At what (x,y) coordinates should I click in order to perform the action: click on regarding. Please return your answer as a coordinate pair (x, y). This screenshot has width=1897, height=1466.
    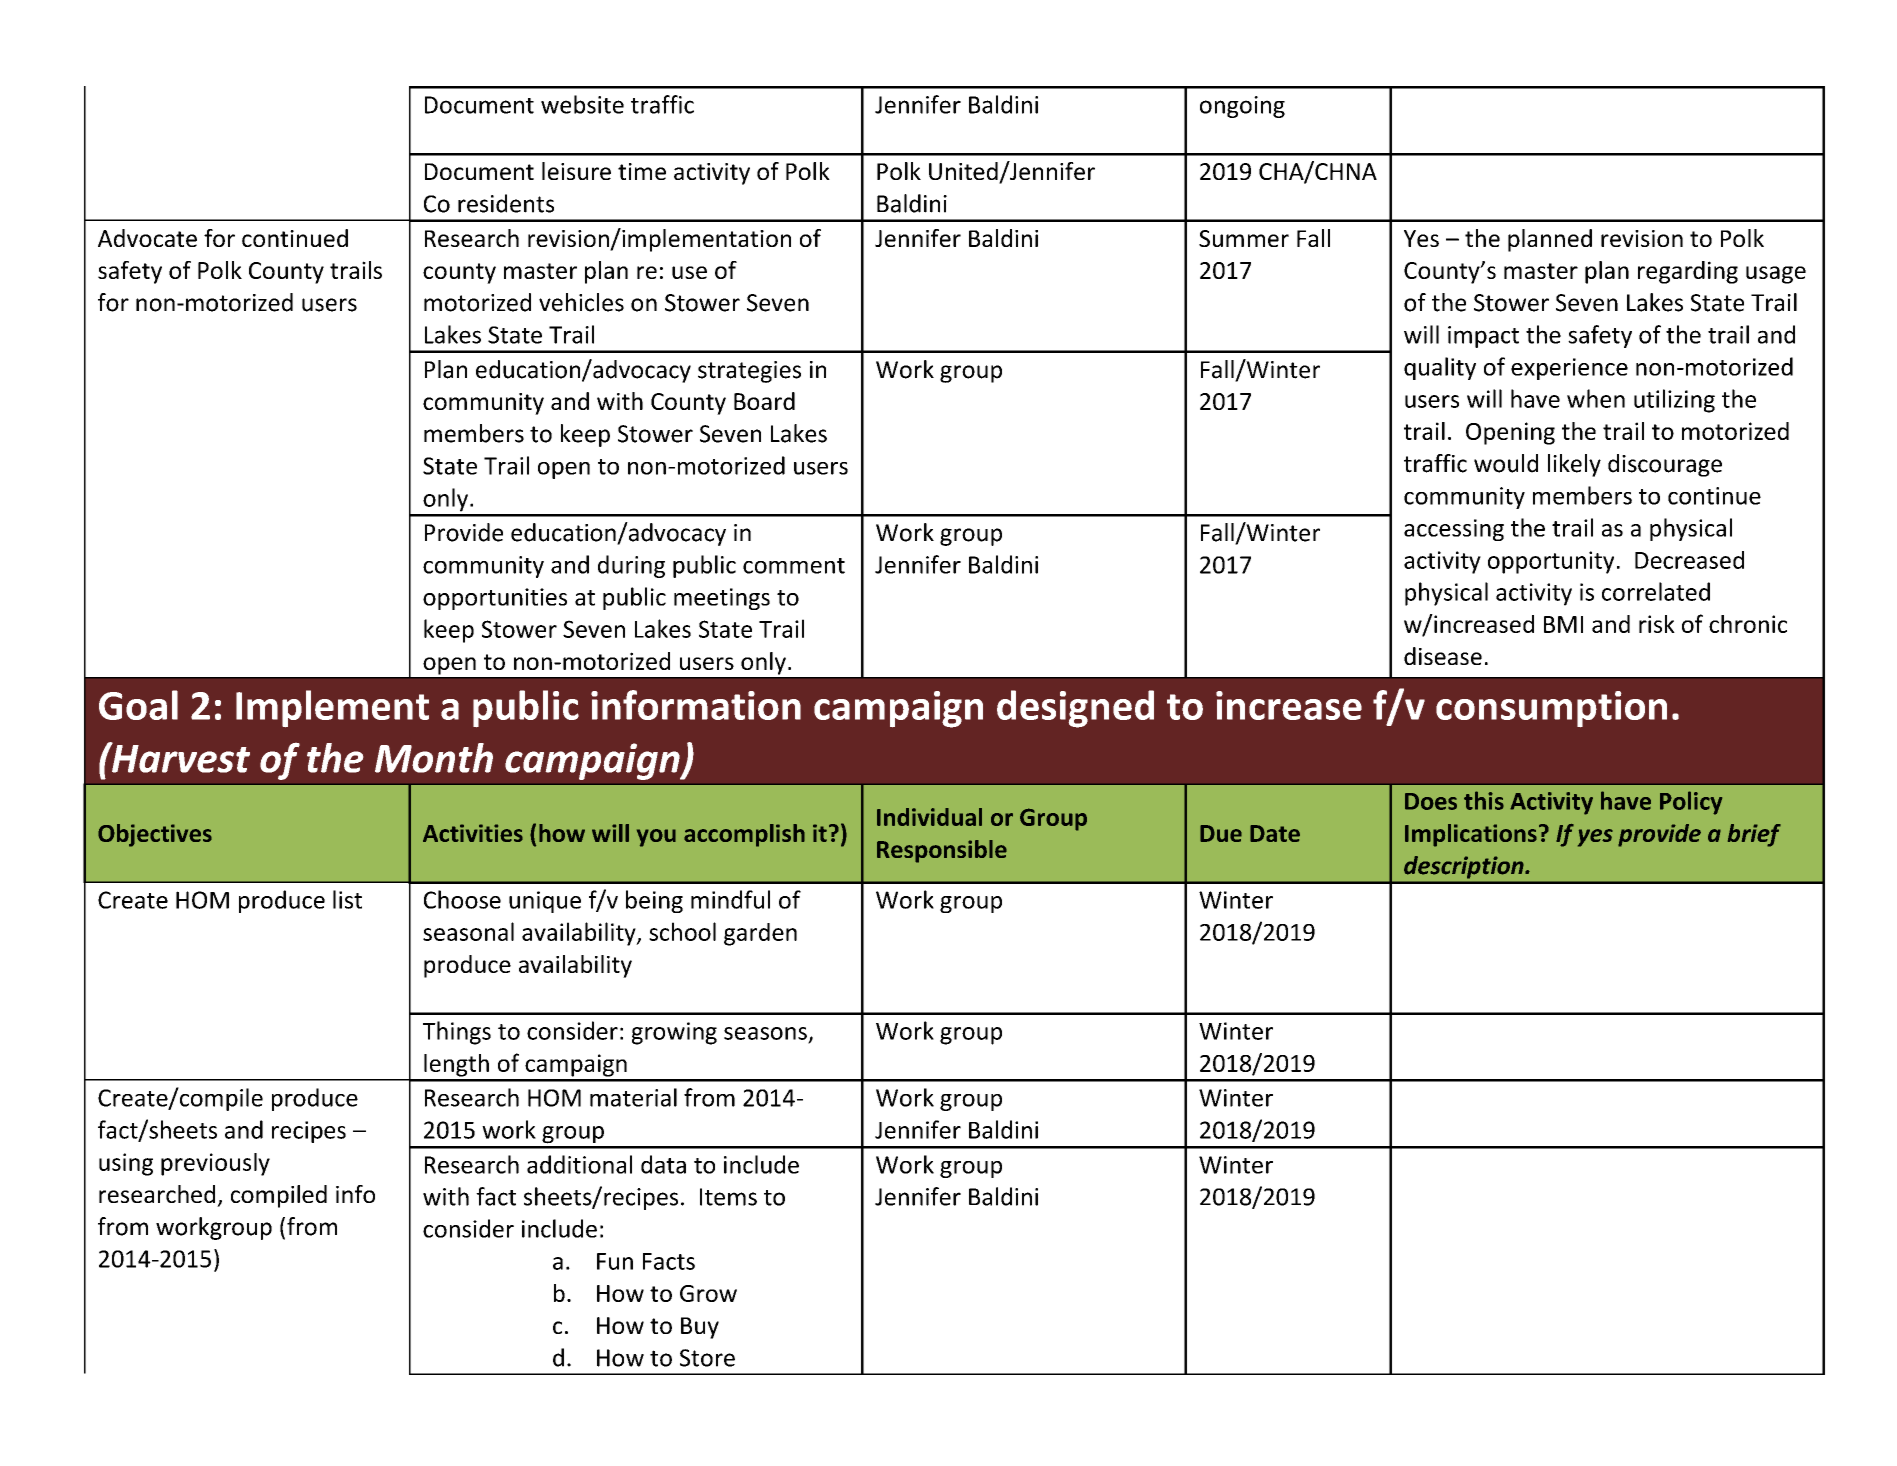
    Looking at the image, I should click on (1688, 272).
